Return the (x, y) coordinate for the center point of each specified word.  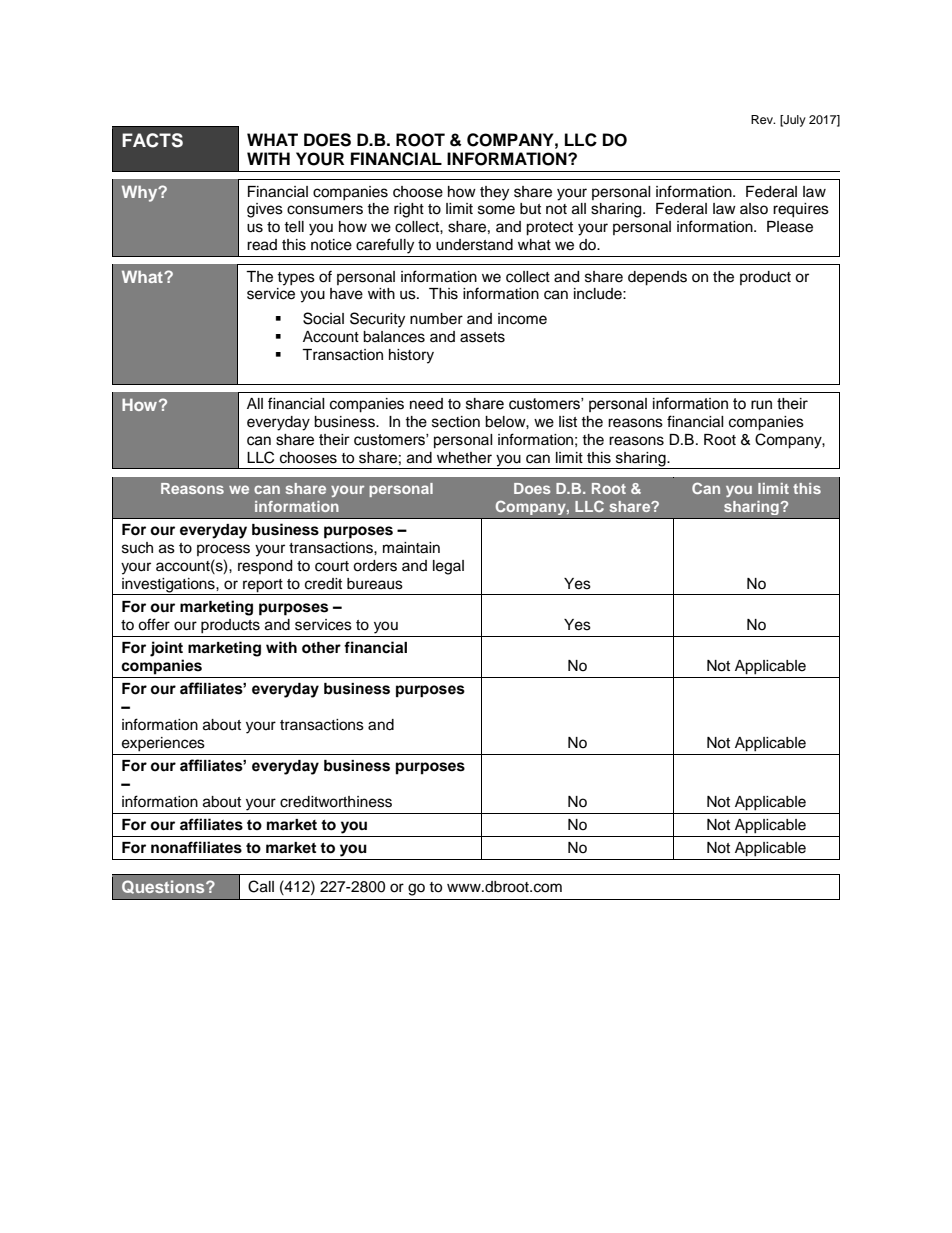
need (426, 404)
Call (261, 886)
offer (154, 624)
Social (323, 318)
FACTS (152, 140)
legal (448, 567)
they (494, 193)
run (761, 405)
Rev (763, 119)
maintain (411, 548)
